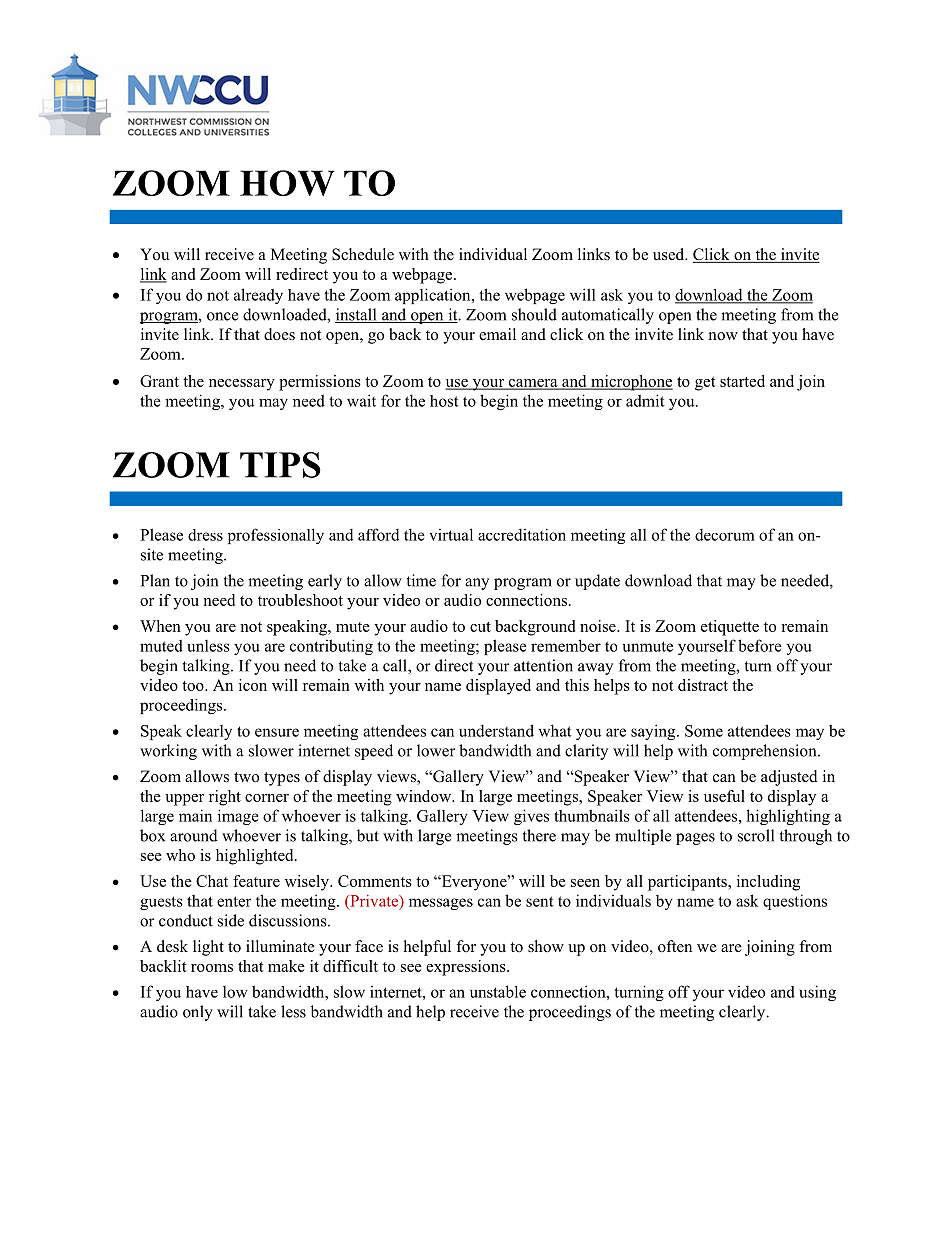 This image has width=952, height=1233. What do you see at coordinates (434, 296) in the image?
I see `application` at bounding box center [434, 296].
